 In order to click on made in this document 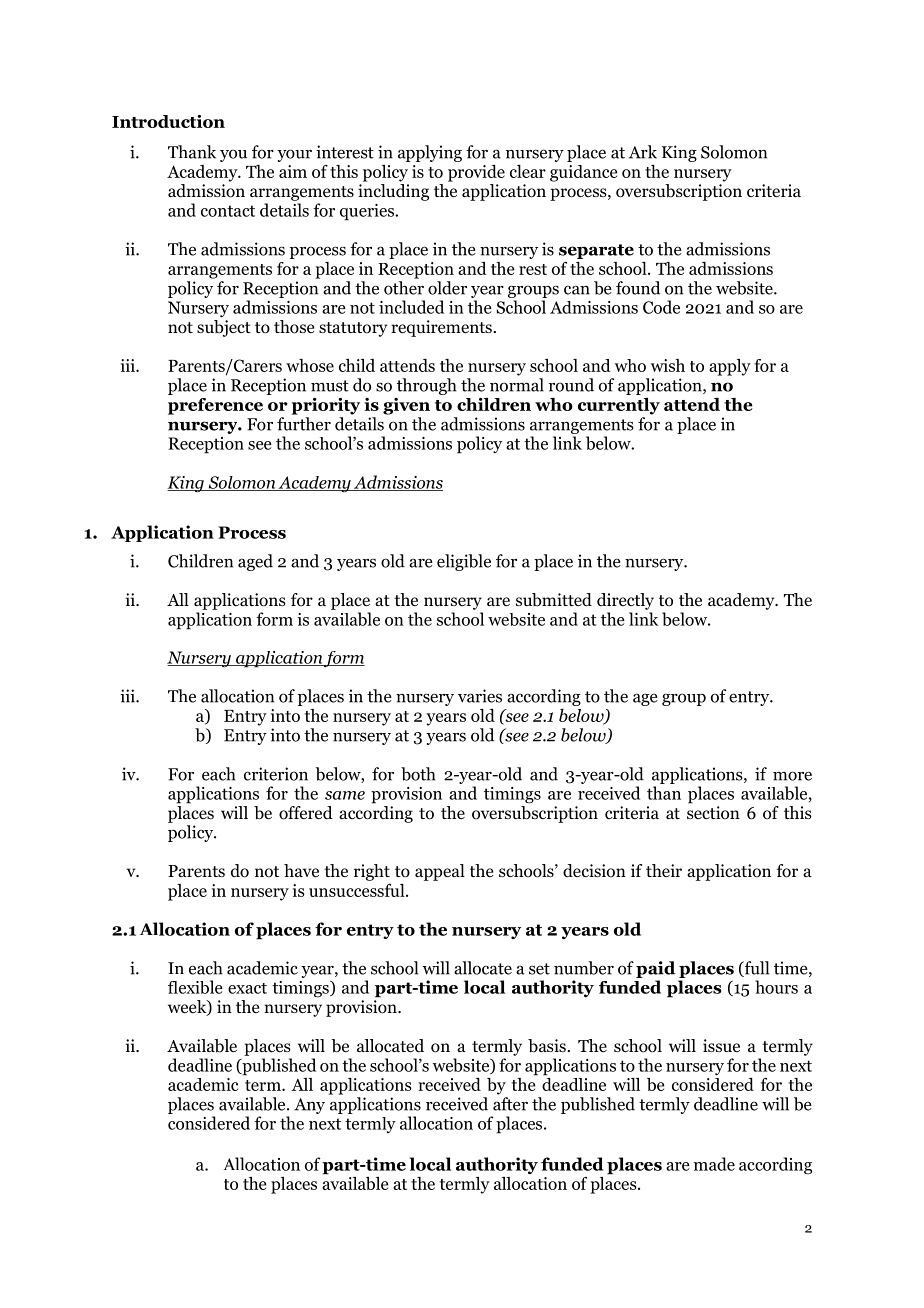, I will do `click(714, 1164)`.
